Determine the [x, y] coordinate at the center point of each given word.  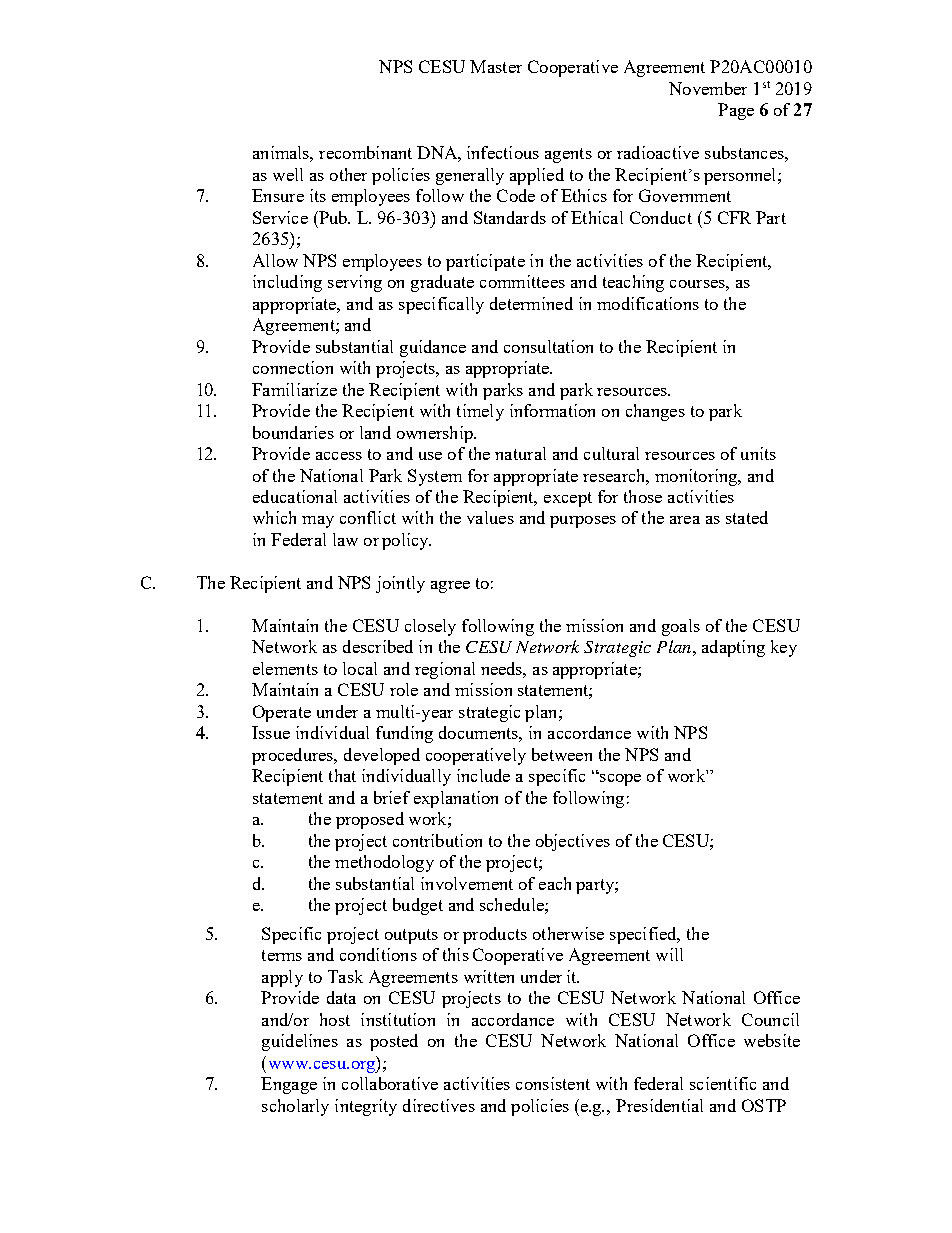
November [708, 88]
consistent [553, 1083]
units [758, 453]
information [552, 410]
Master [496, 66]
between [562, 754]
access [339, 456]
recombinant [365, 152]
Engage [289, 1085]
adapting [733, 648]
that [342, 775]
